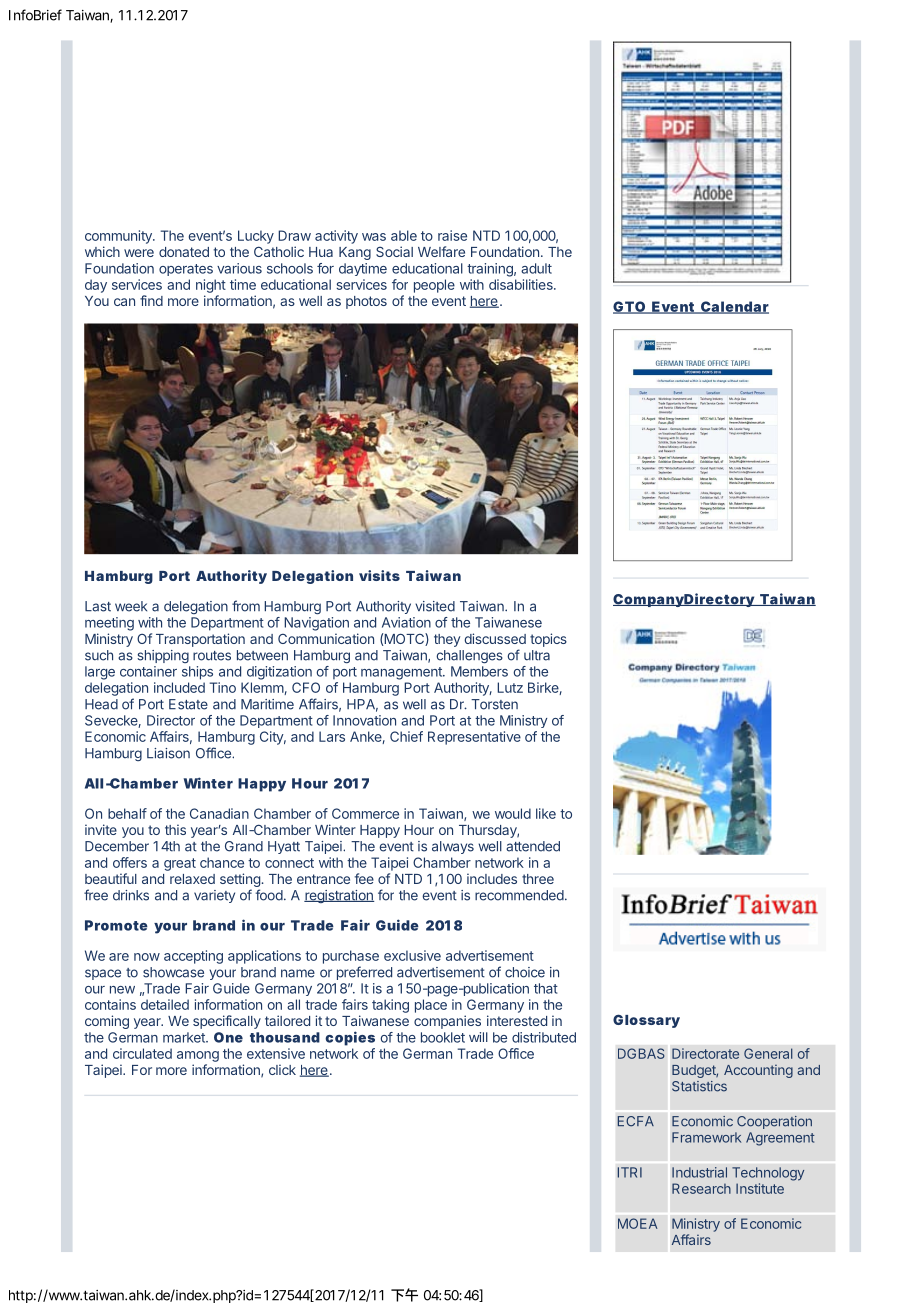 This screenshot has height=1308, width=924. I want to click on that, so click(546, 988).
